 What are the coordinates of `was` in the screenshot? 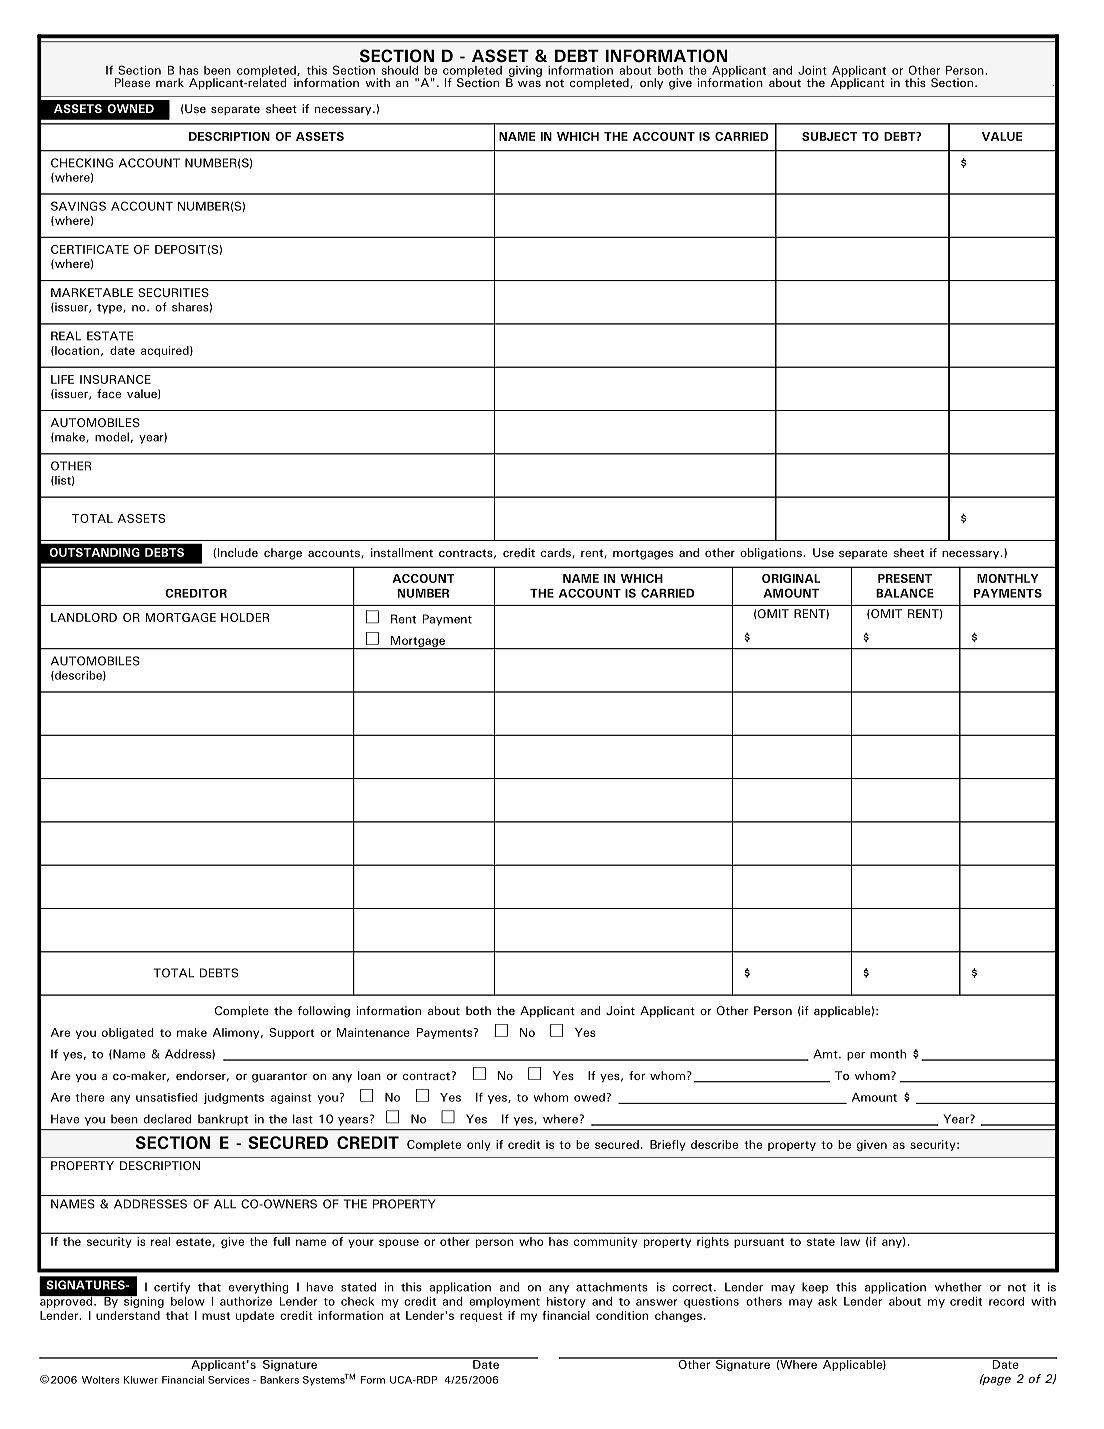 It's located at (529, 84).
